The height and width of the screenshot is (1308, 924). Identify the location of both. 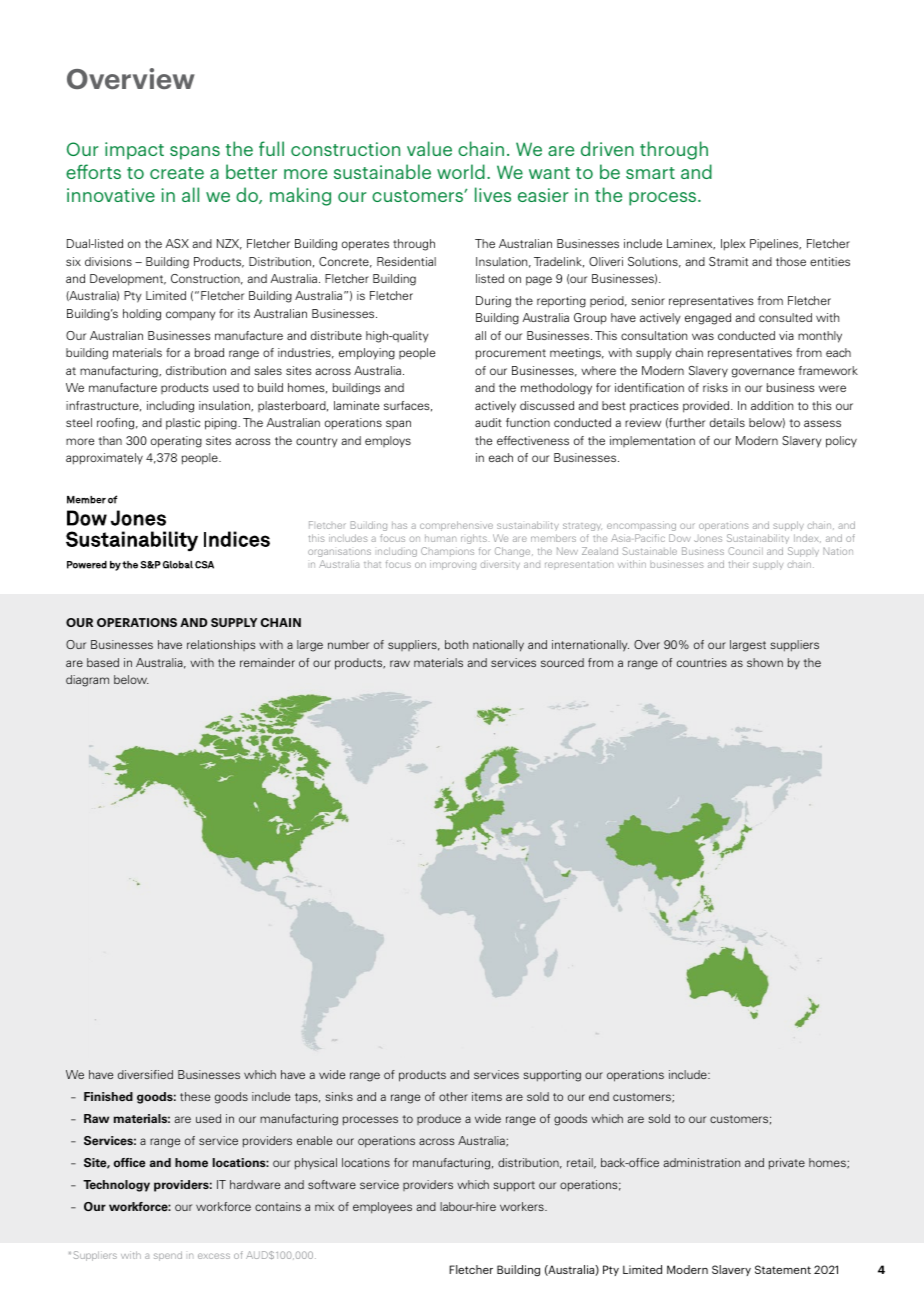
(456, 644).
